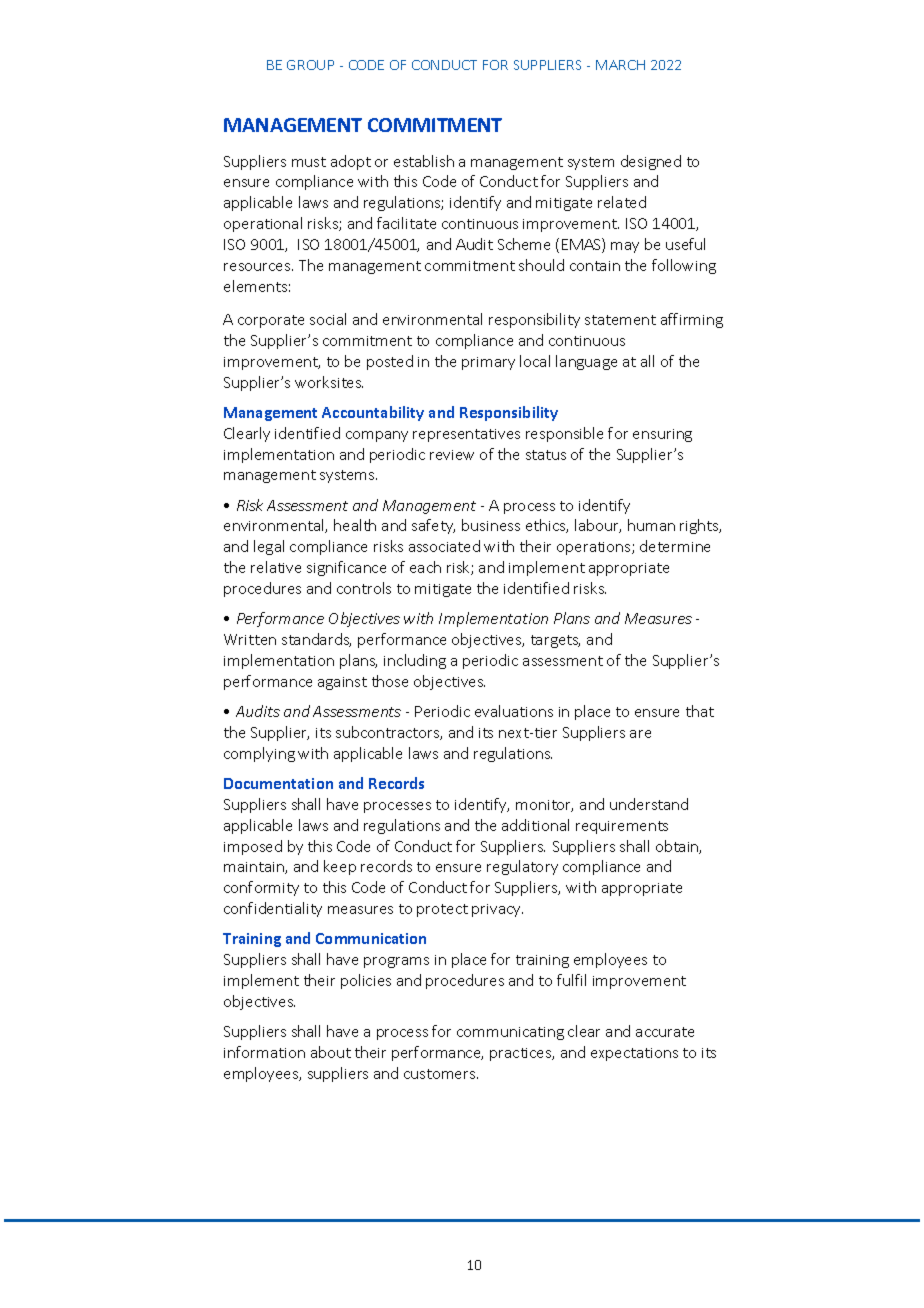 Image resolution: width=924 pixels, height=1308 pixels. I want to click on expectations, so click(634, 1054).
